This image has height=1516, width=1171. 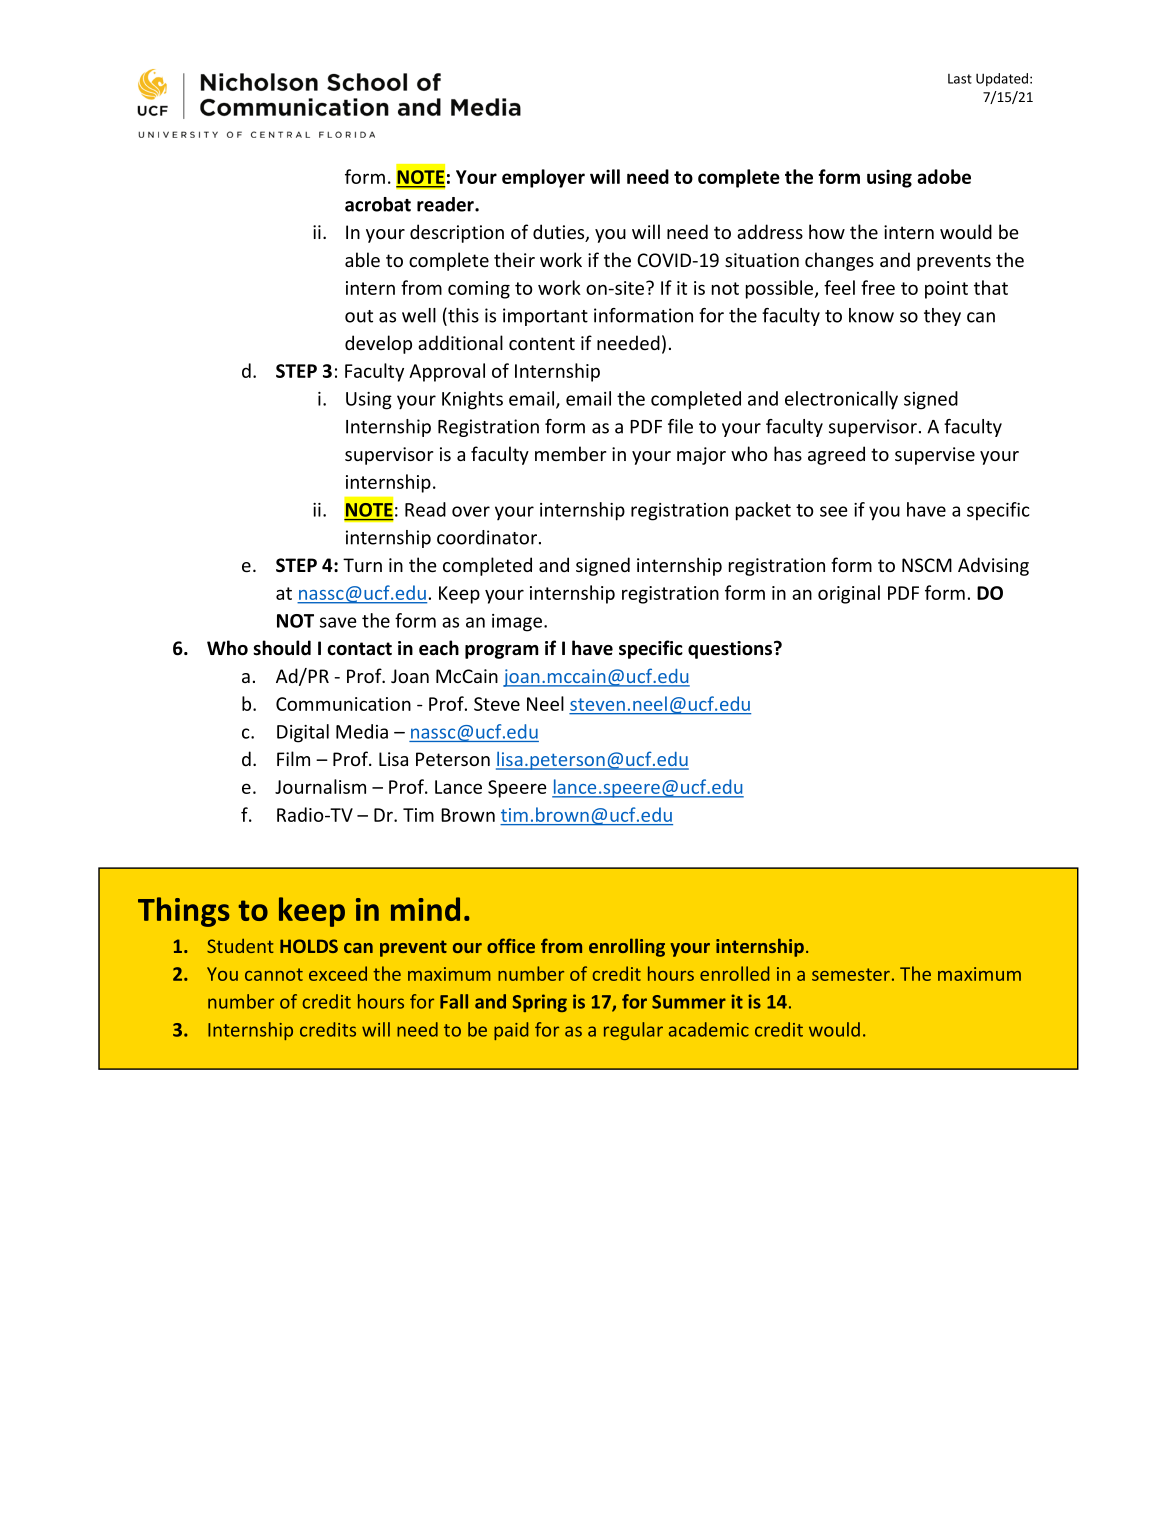 What do you see at coordinates (274, 974) in the image?
I see `cannot` at bounding box center [274, 974].
